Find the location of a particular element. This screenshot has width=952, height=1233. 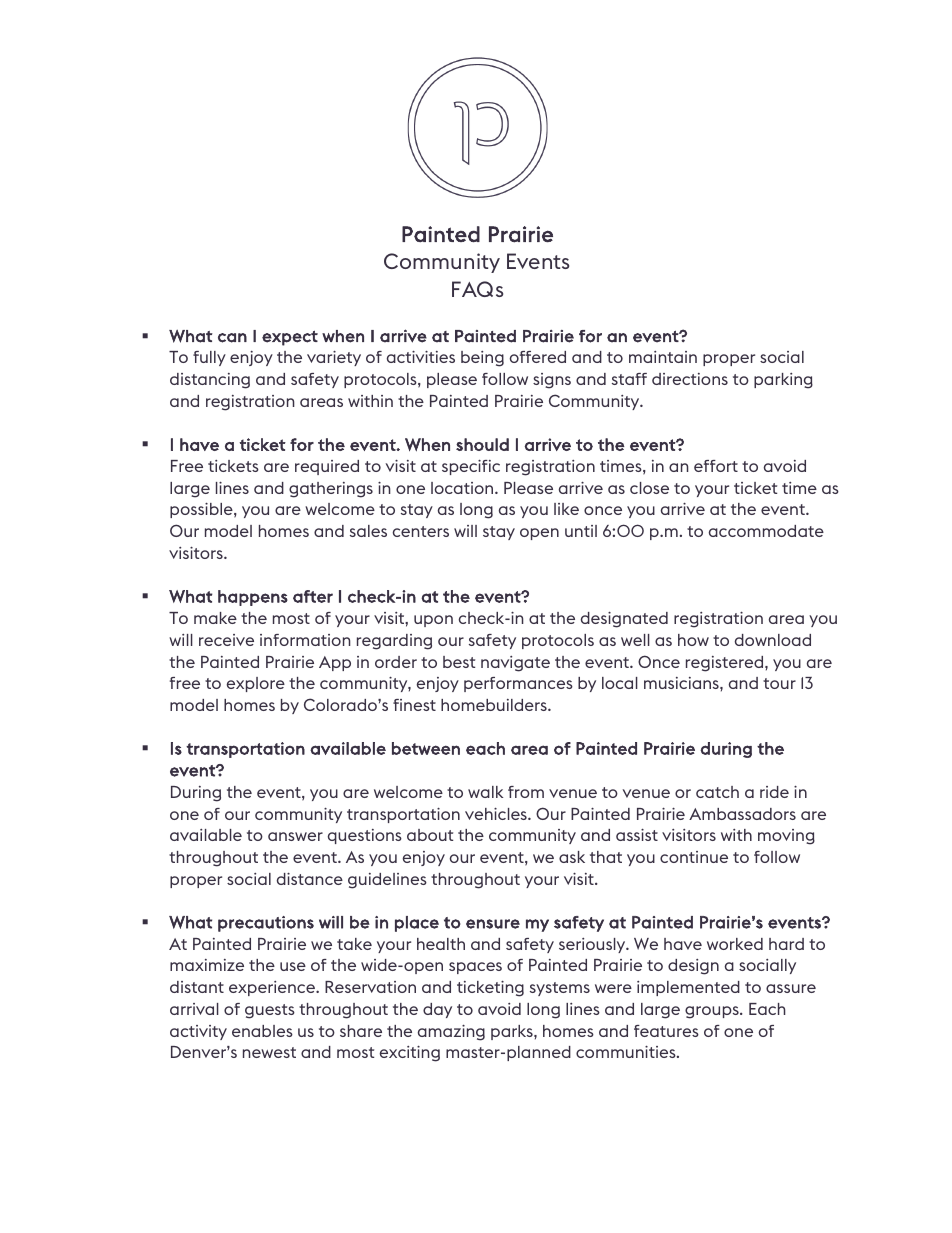

parks is located at coordinates (513, 1032).
